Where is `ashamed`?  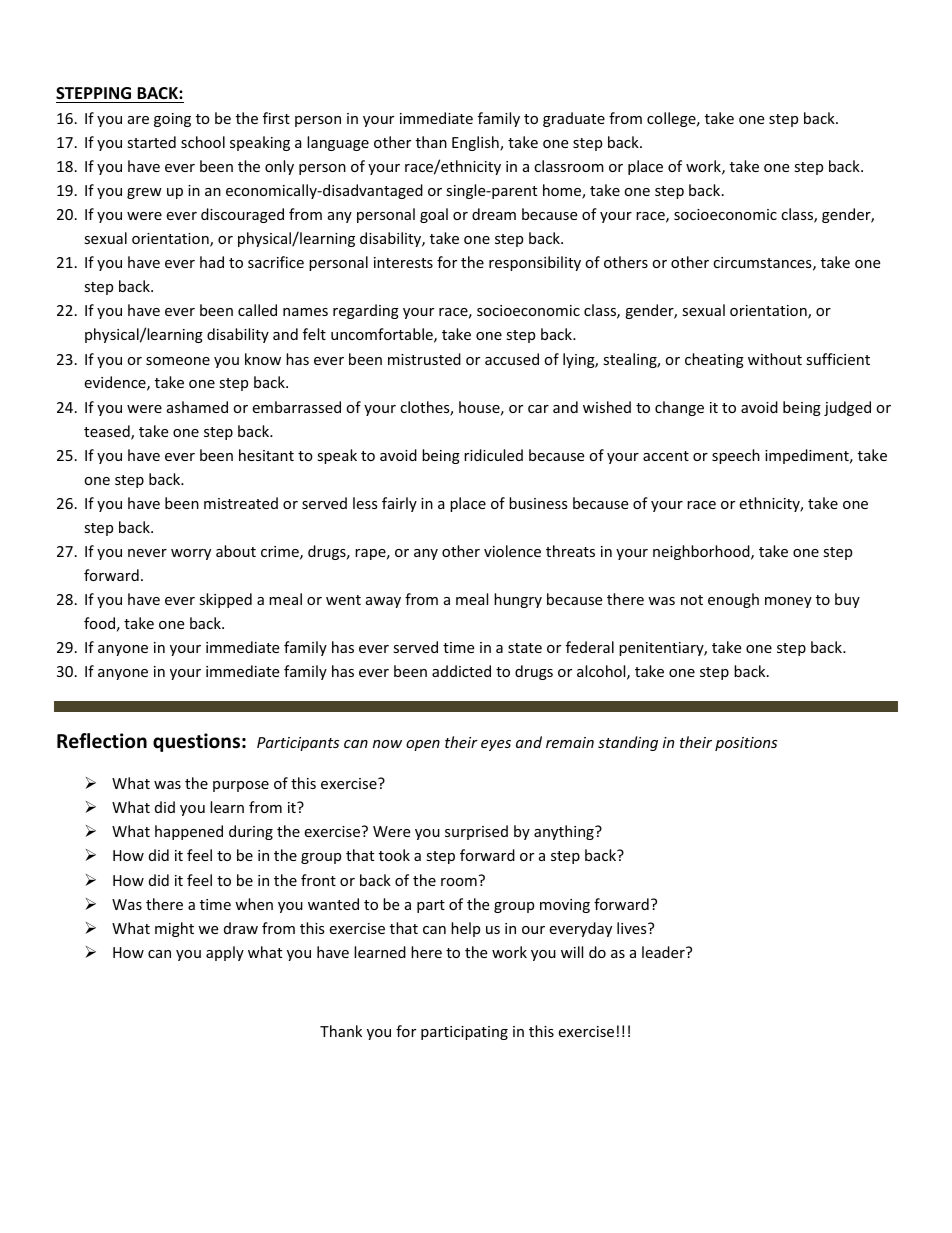 ashamed is located at coordinates (197, 407).
